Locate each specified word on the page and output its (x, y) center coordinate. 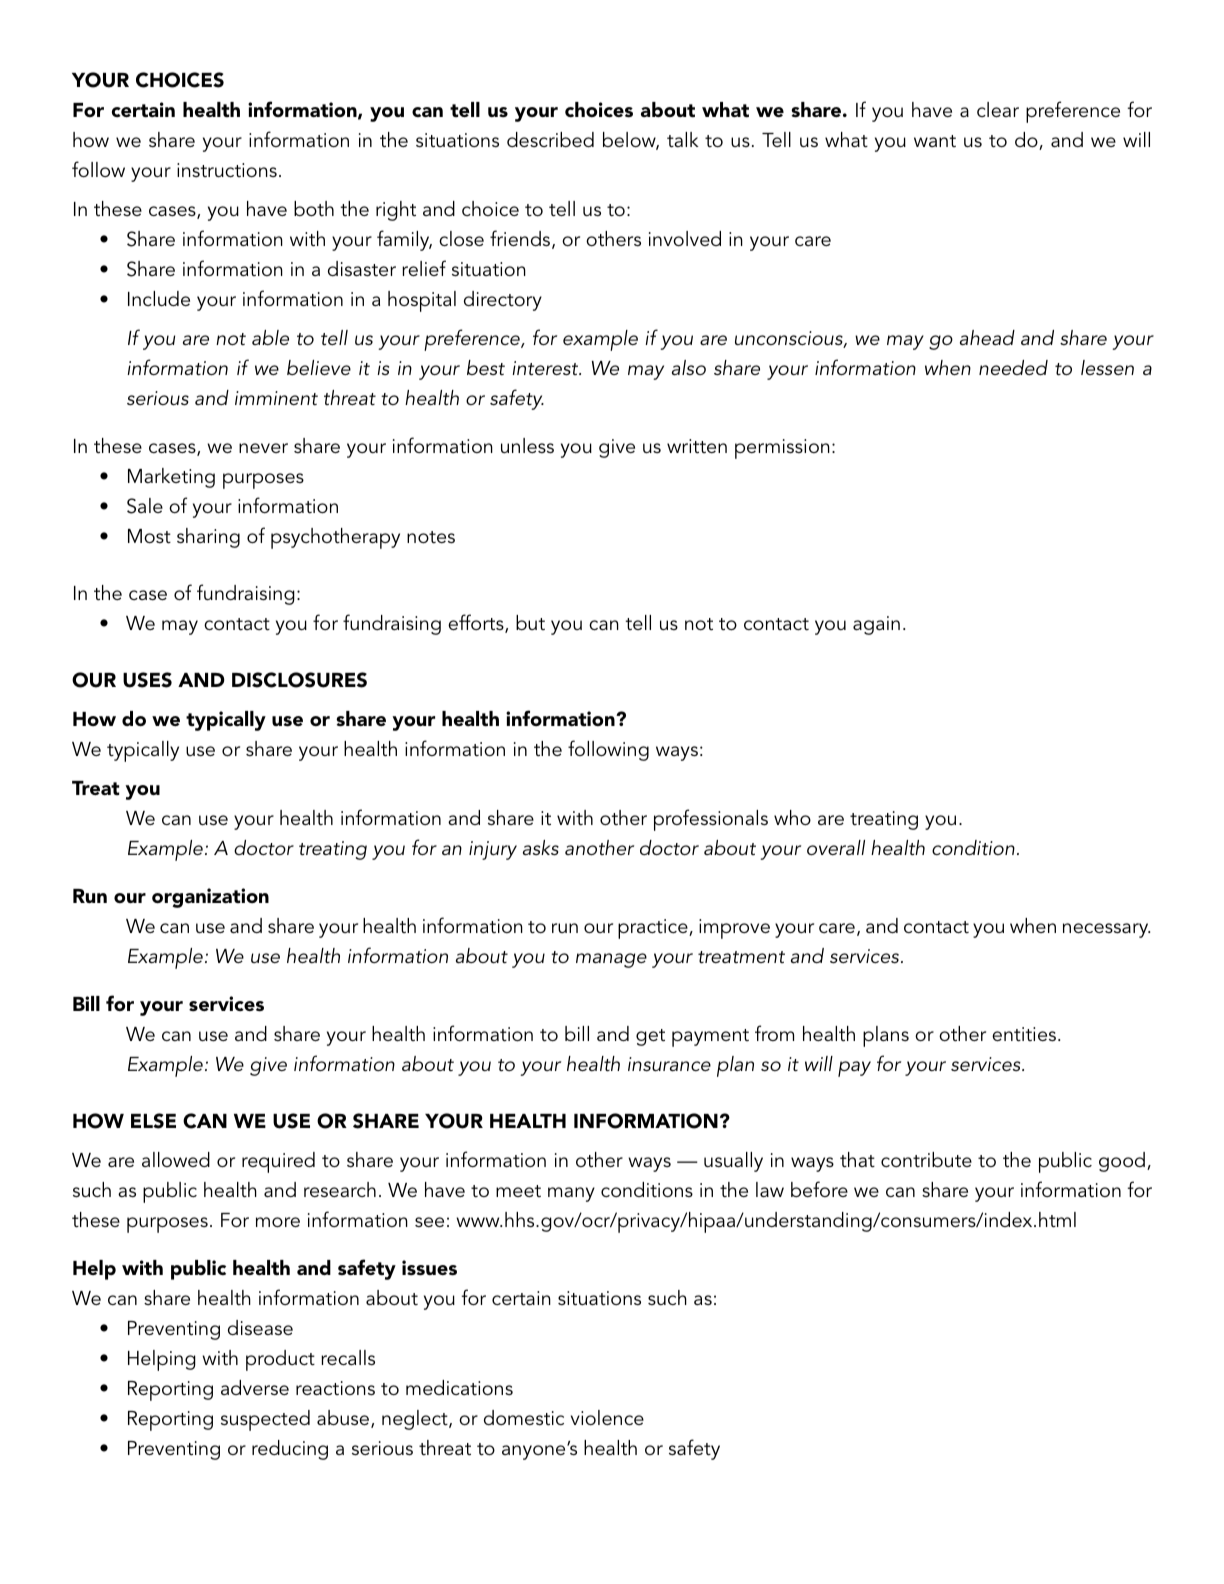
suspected (265, 1420)
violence (607, 1417)
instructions (227, 170)
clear (998, 109)
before (819, 1189)
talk (683, 140)
